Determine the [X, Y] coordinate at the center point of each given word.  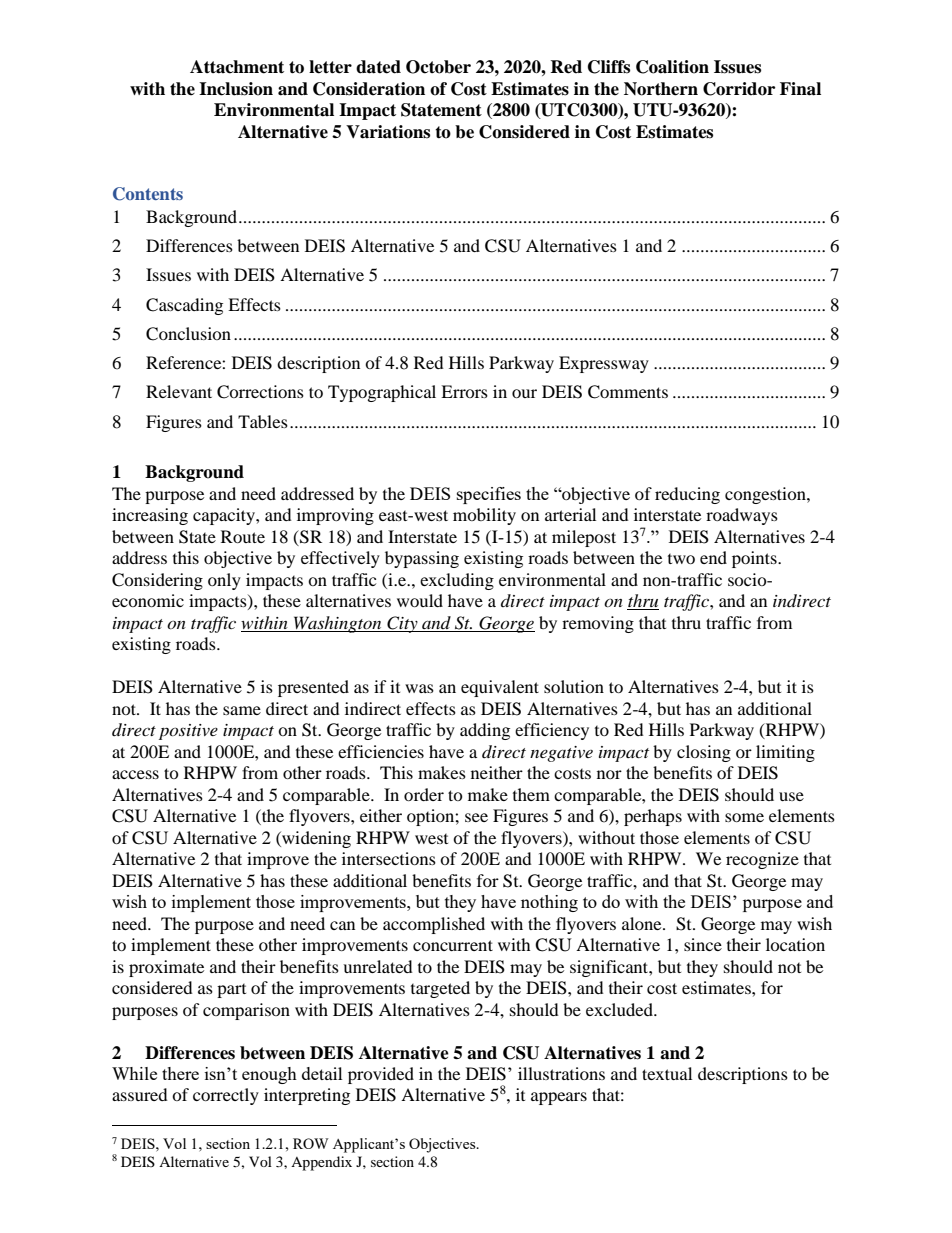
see [476, 817]
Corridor [739, 89]
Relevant [179, 391]
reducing [687, 495]
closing [704, 753]
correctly [226, 1096]
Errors [464, 391]
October [438, 67]
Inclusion [236, 89]
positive [188, 732]
